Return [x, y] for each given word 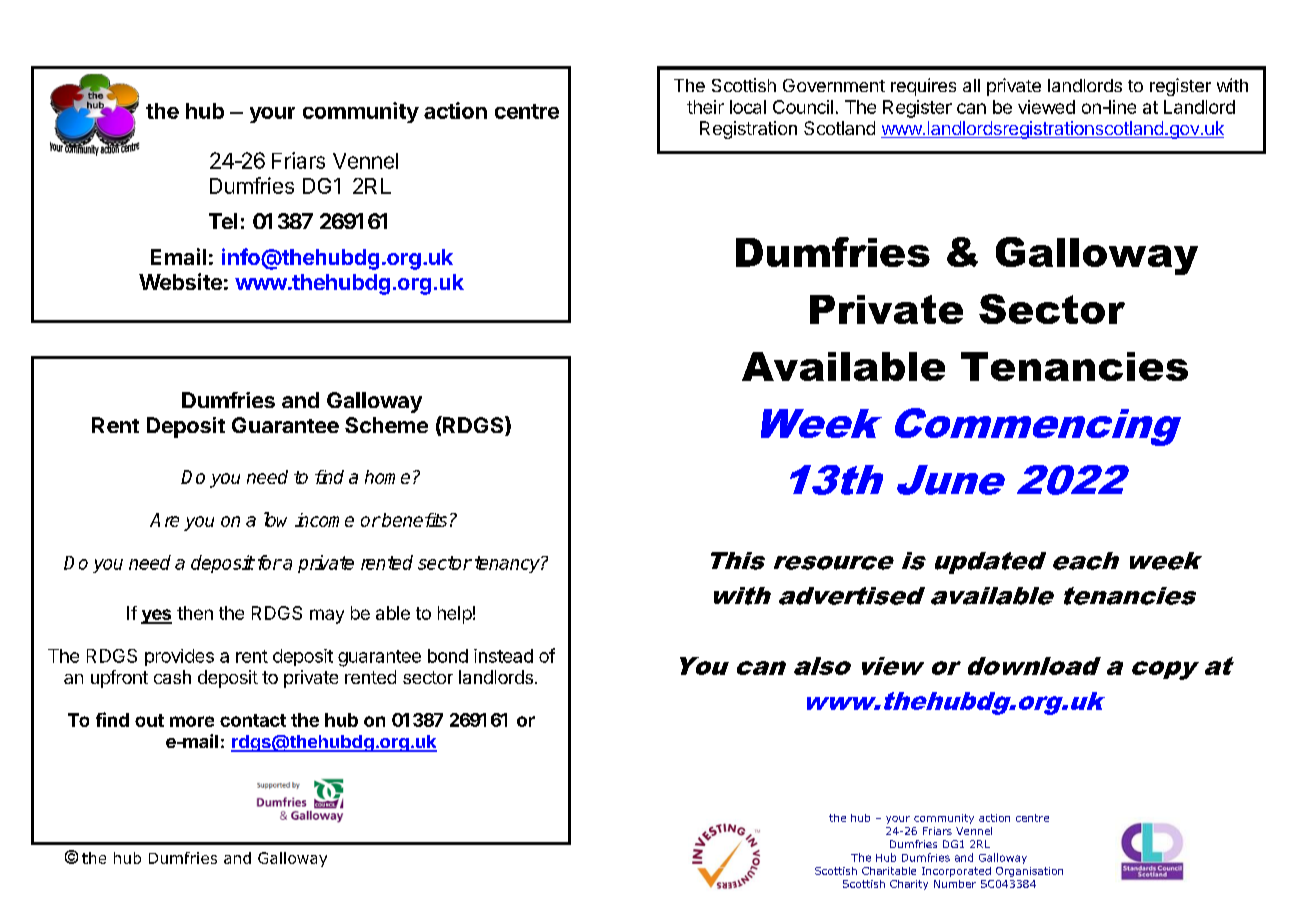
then [195, 613]
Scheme [386, 425]
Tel [223, 221]
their [705, 107]
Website [180, 281]
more [192, 721]
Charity [909, 885]
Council [803, 107]
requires [923, 87]
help [455, 615]
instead [503, 656]
